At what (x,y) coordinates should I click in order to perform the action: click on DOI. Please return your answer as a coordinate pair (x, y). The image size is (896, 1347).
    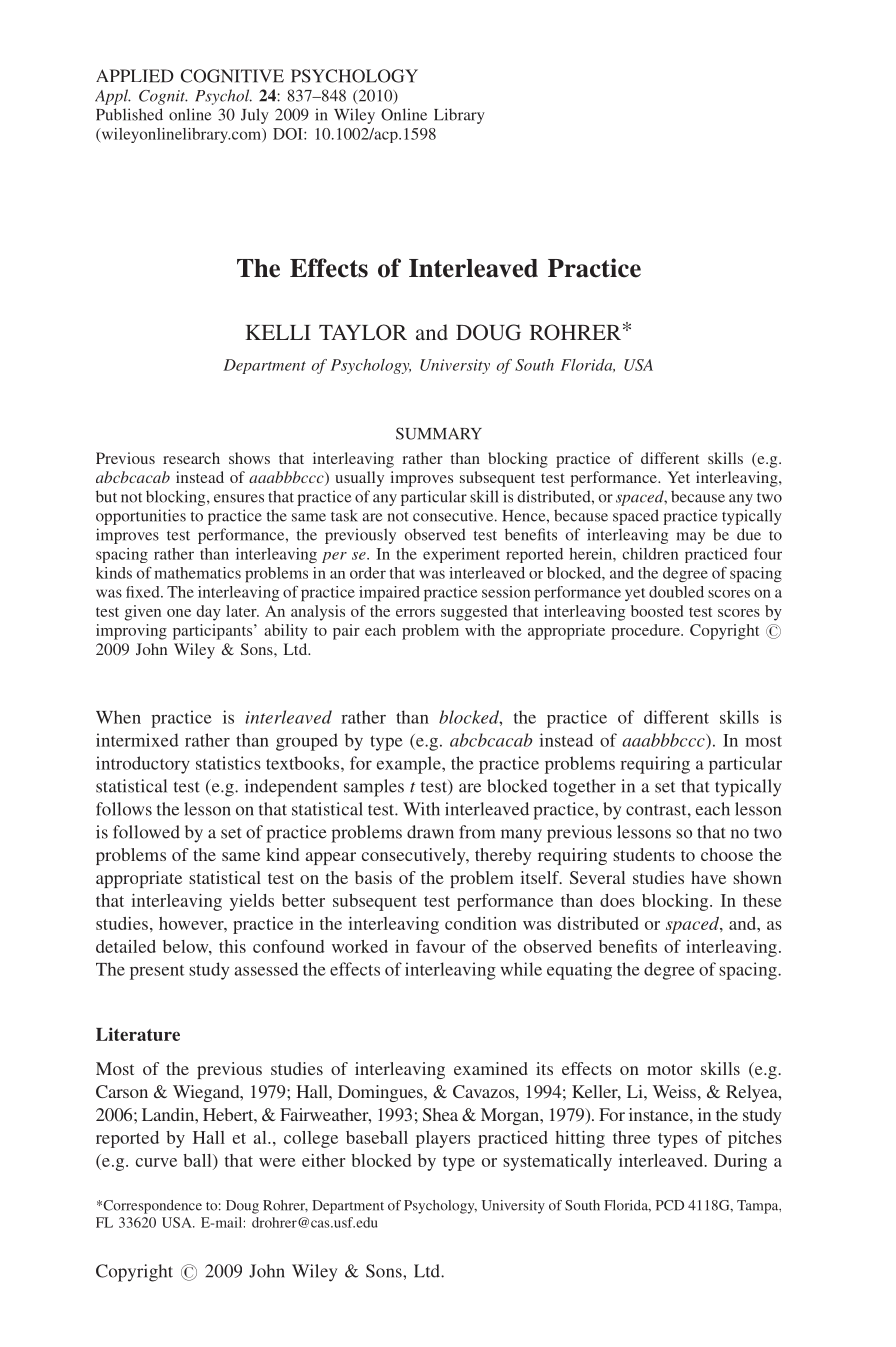
    Looking at the image, I should click on (289, 134).
